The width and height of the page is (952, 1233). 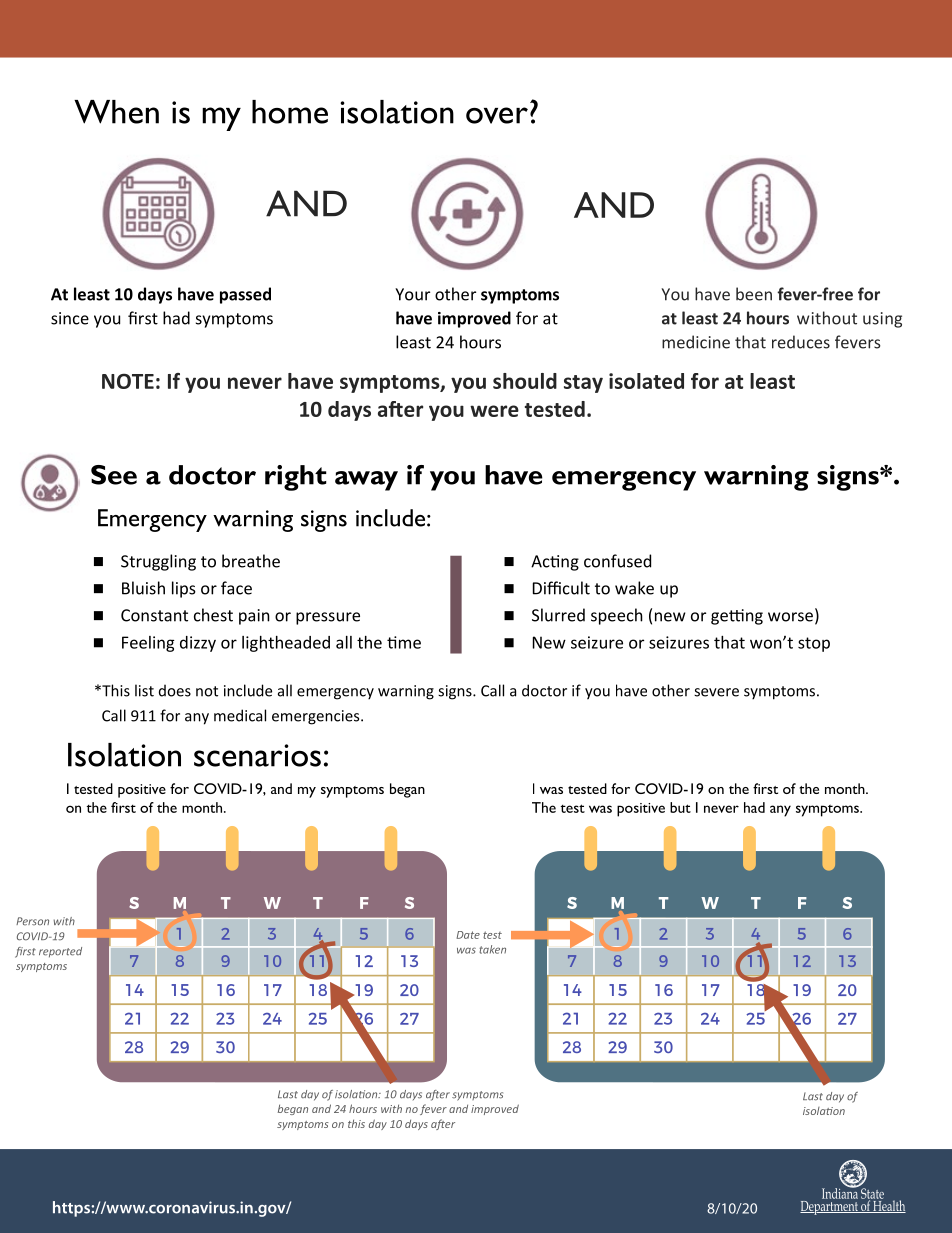 What do you see at coordinates (801, 342) in the page?
I see `reduces` at bounding box center [801, 342].
